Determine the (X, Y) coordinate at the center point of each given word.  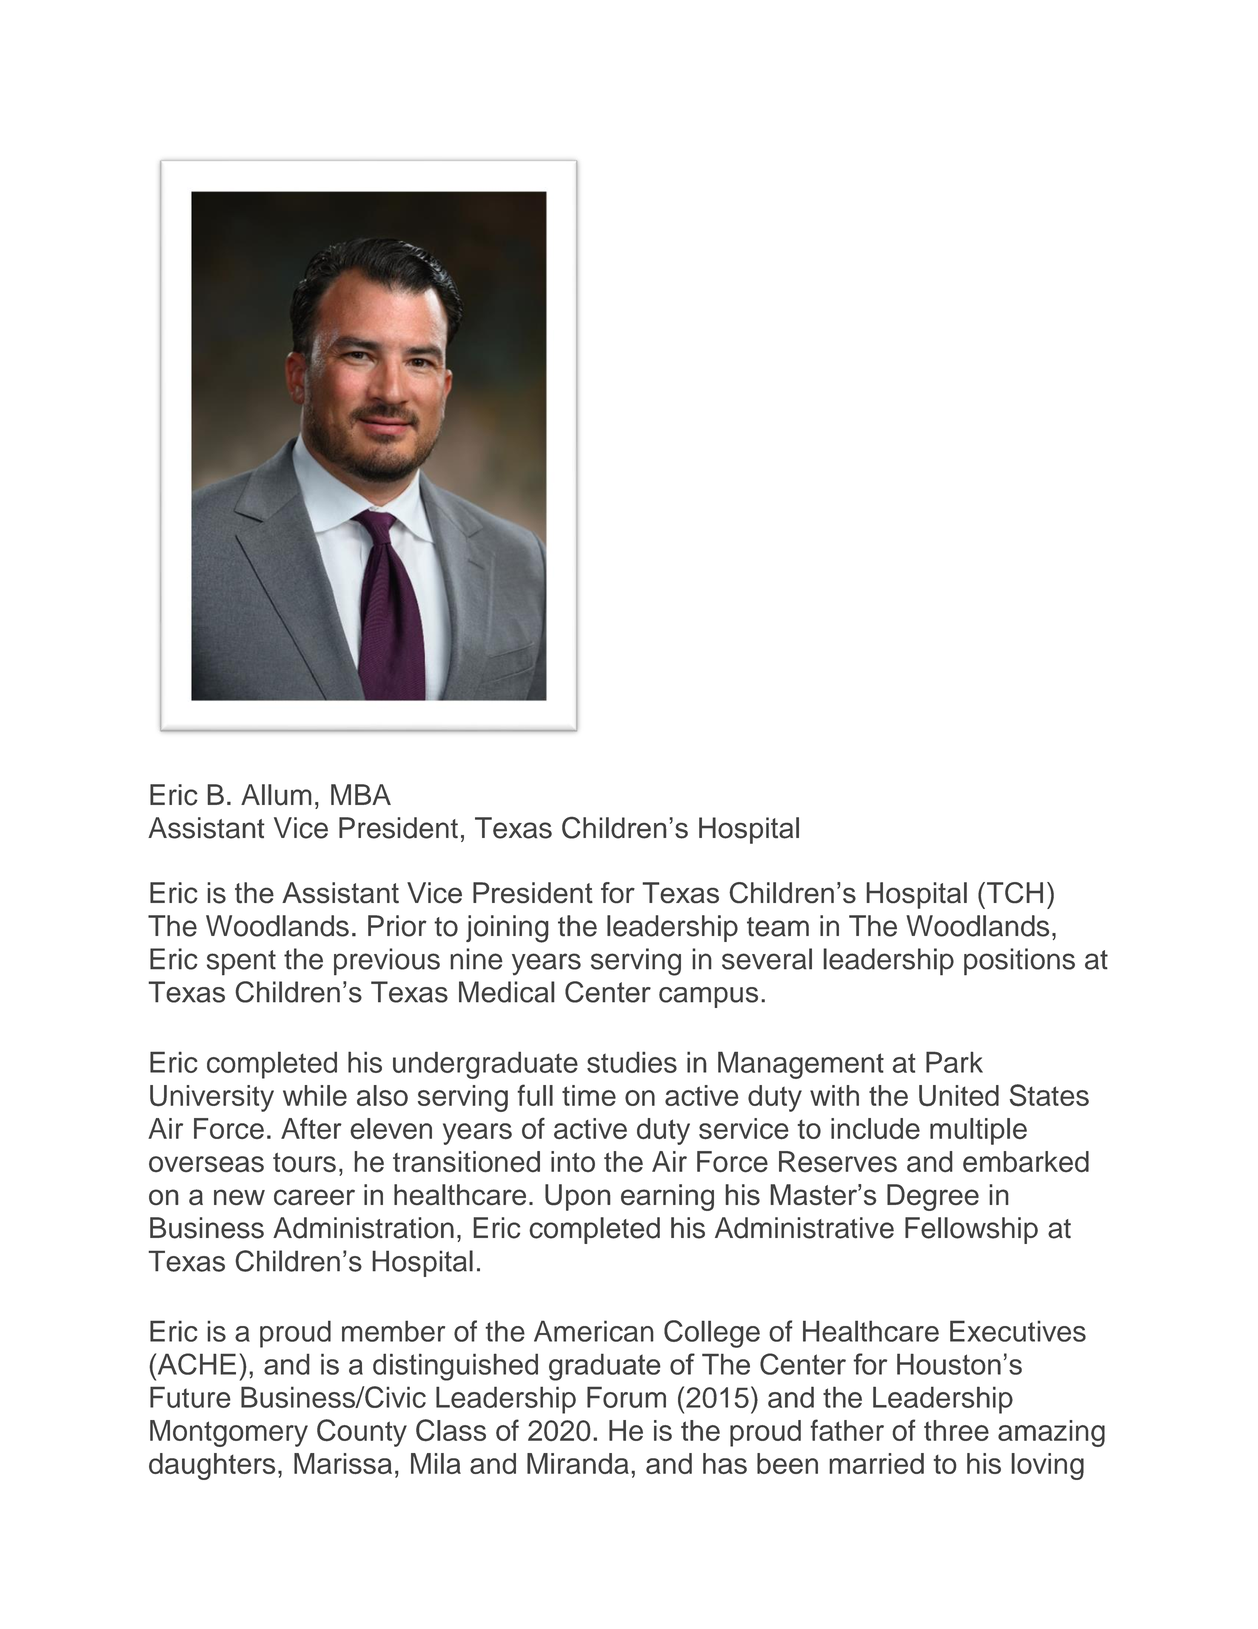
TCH (1013, 893)
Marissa (343, 1463)
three (956, 1430)
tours (304, 1163)
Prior (397, 926)
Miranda (578, 1463)
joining (507, 929)
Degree (933, 1197)
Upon (578, 1197)
